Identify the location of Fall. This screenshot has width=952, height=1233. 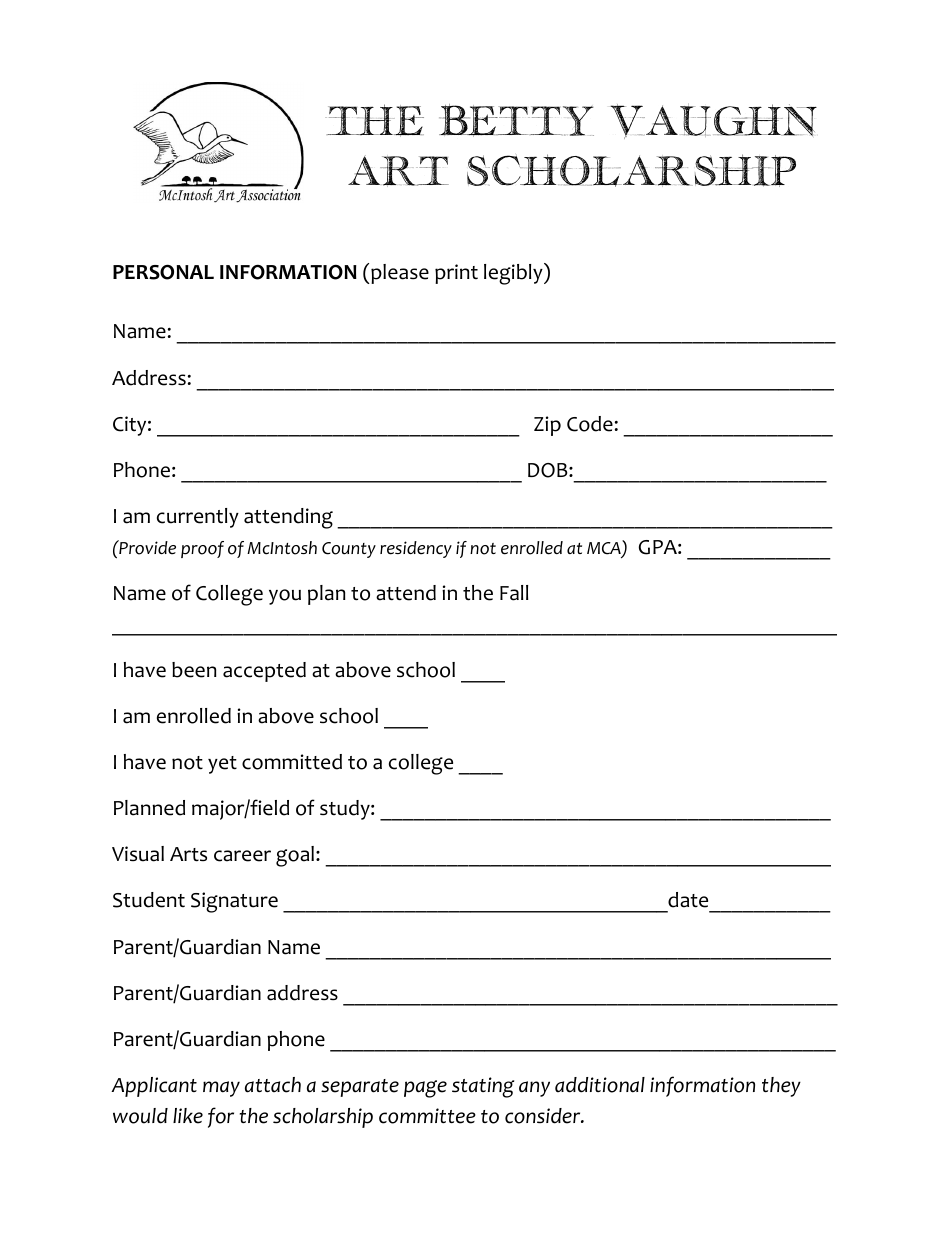
(514, 593).
